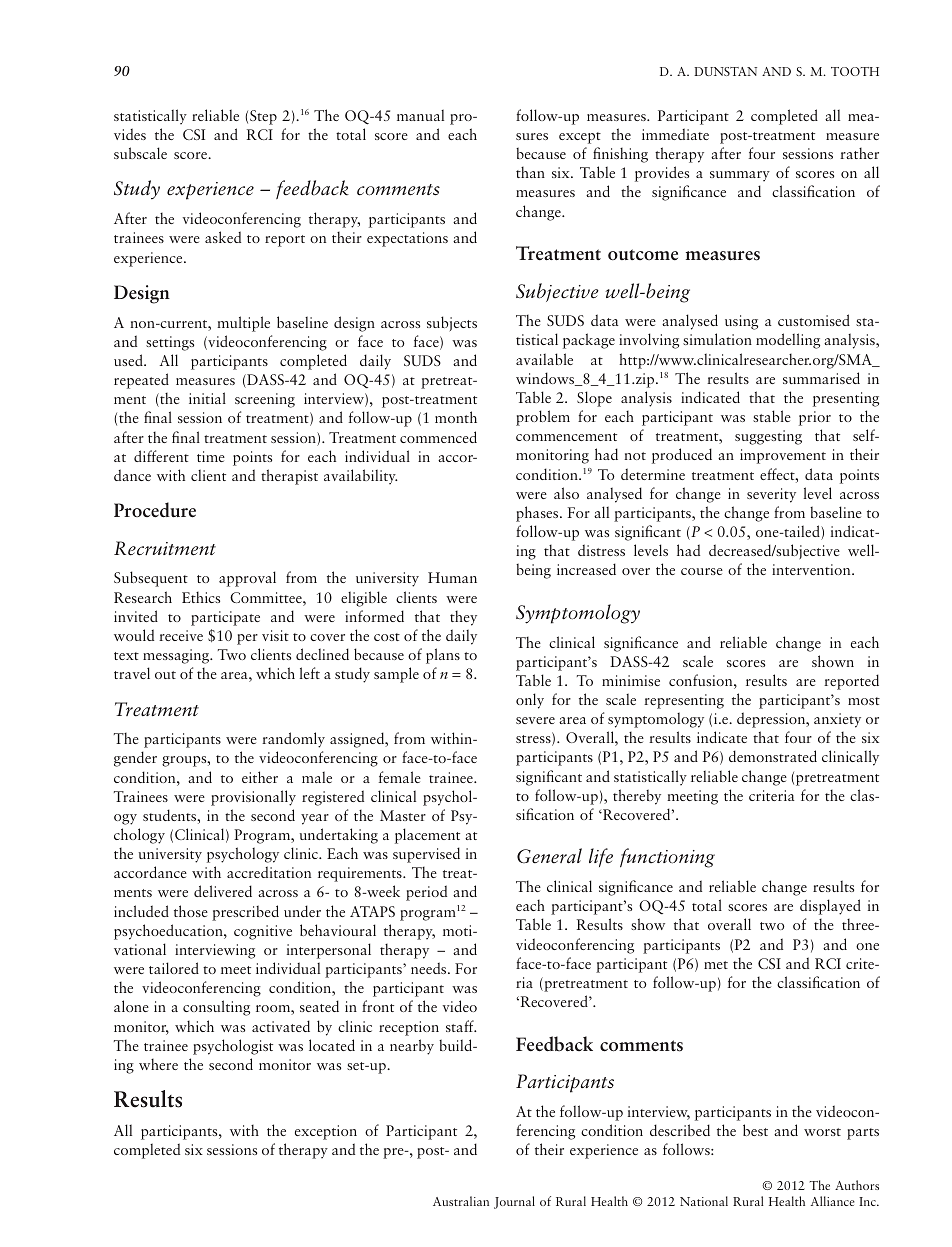 The width and height of the image is (952, 1247). What do you see at coordinates (755, 1130) in the image?
I see `best` at bounding box center [755, 1130].
